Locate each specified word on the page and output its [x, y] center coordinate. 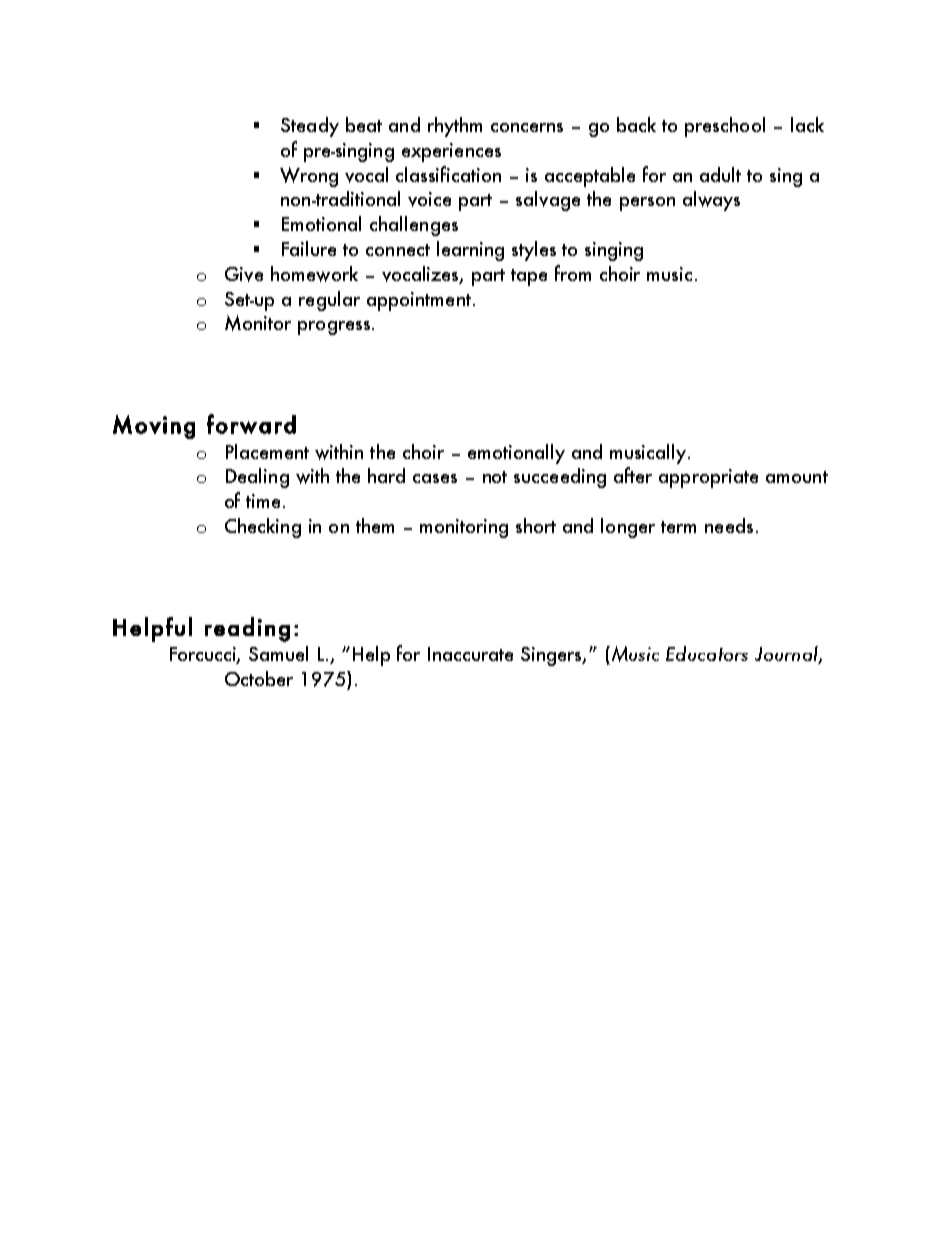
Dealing [257, 478]
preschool [725, 127]
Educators [707, 653]
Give [244, 274]
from [573, 273]
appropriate [708, 478]
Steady [310, 127]
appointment [419, 301]
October [259, 678]
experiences [451, 152]
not [495, 477]
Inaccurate [470, 654]
